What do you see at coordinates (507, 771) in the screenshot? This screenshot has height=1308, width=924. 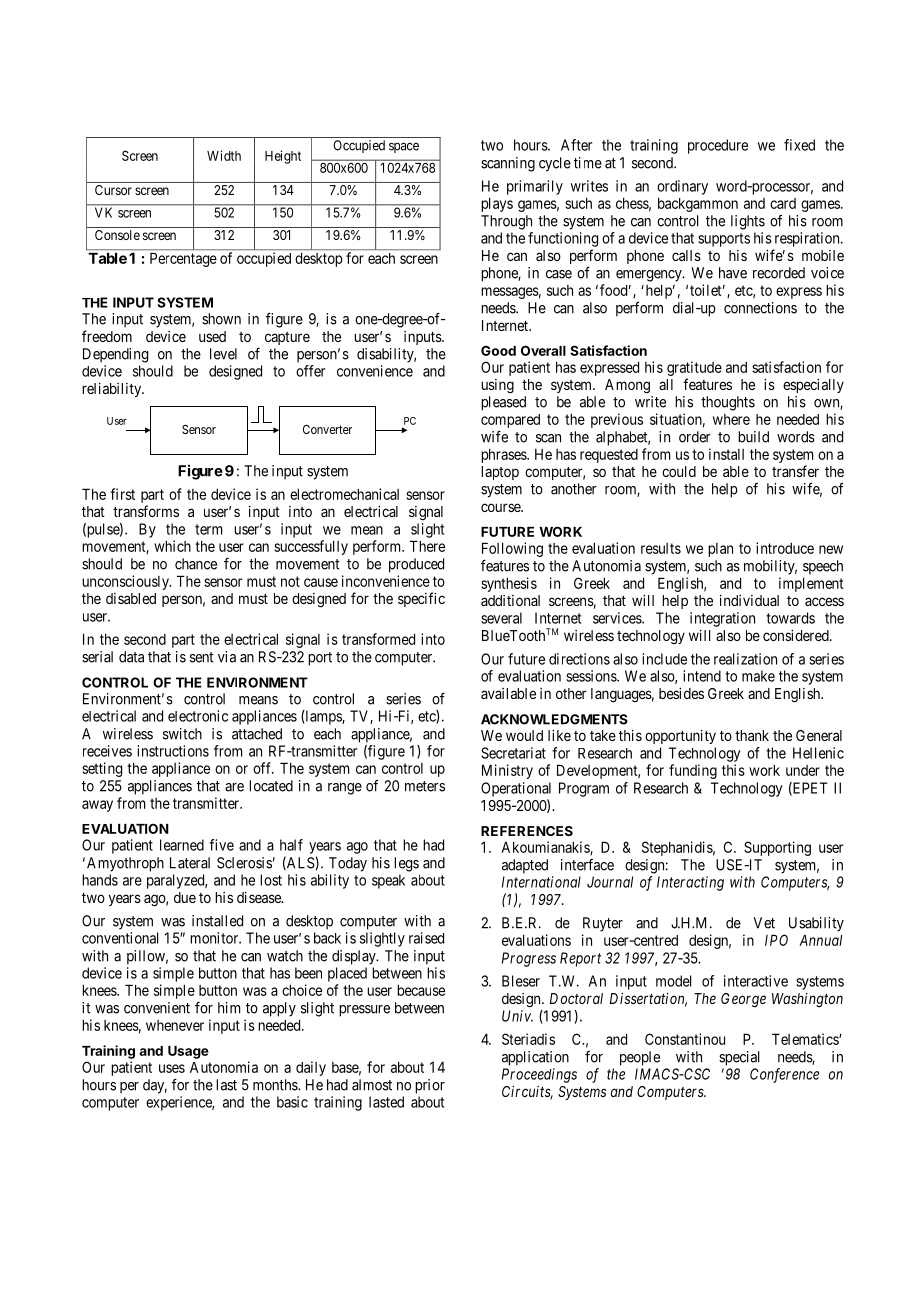 I see `Ministry` at bounding box center [507, 771].
